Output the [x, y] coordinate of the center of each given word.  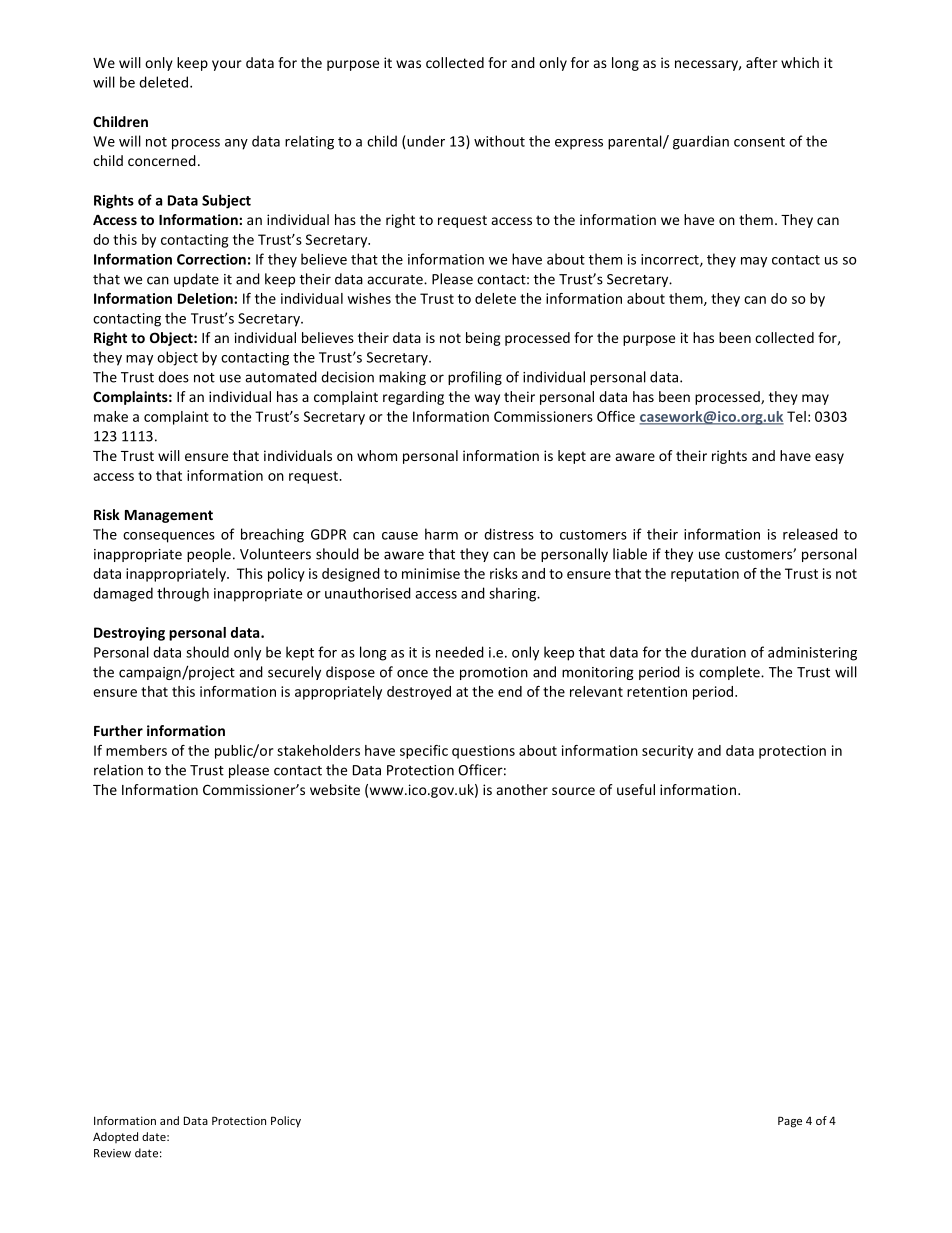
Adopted [115, 1137]
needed [460, 652]
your [227, 65]
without [499, 141]
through [183, 594]
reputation [705, 575]
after [762, 62]
